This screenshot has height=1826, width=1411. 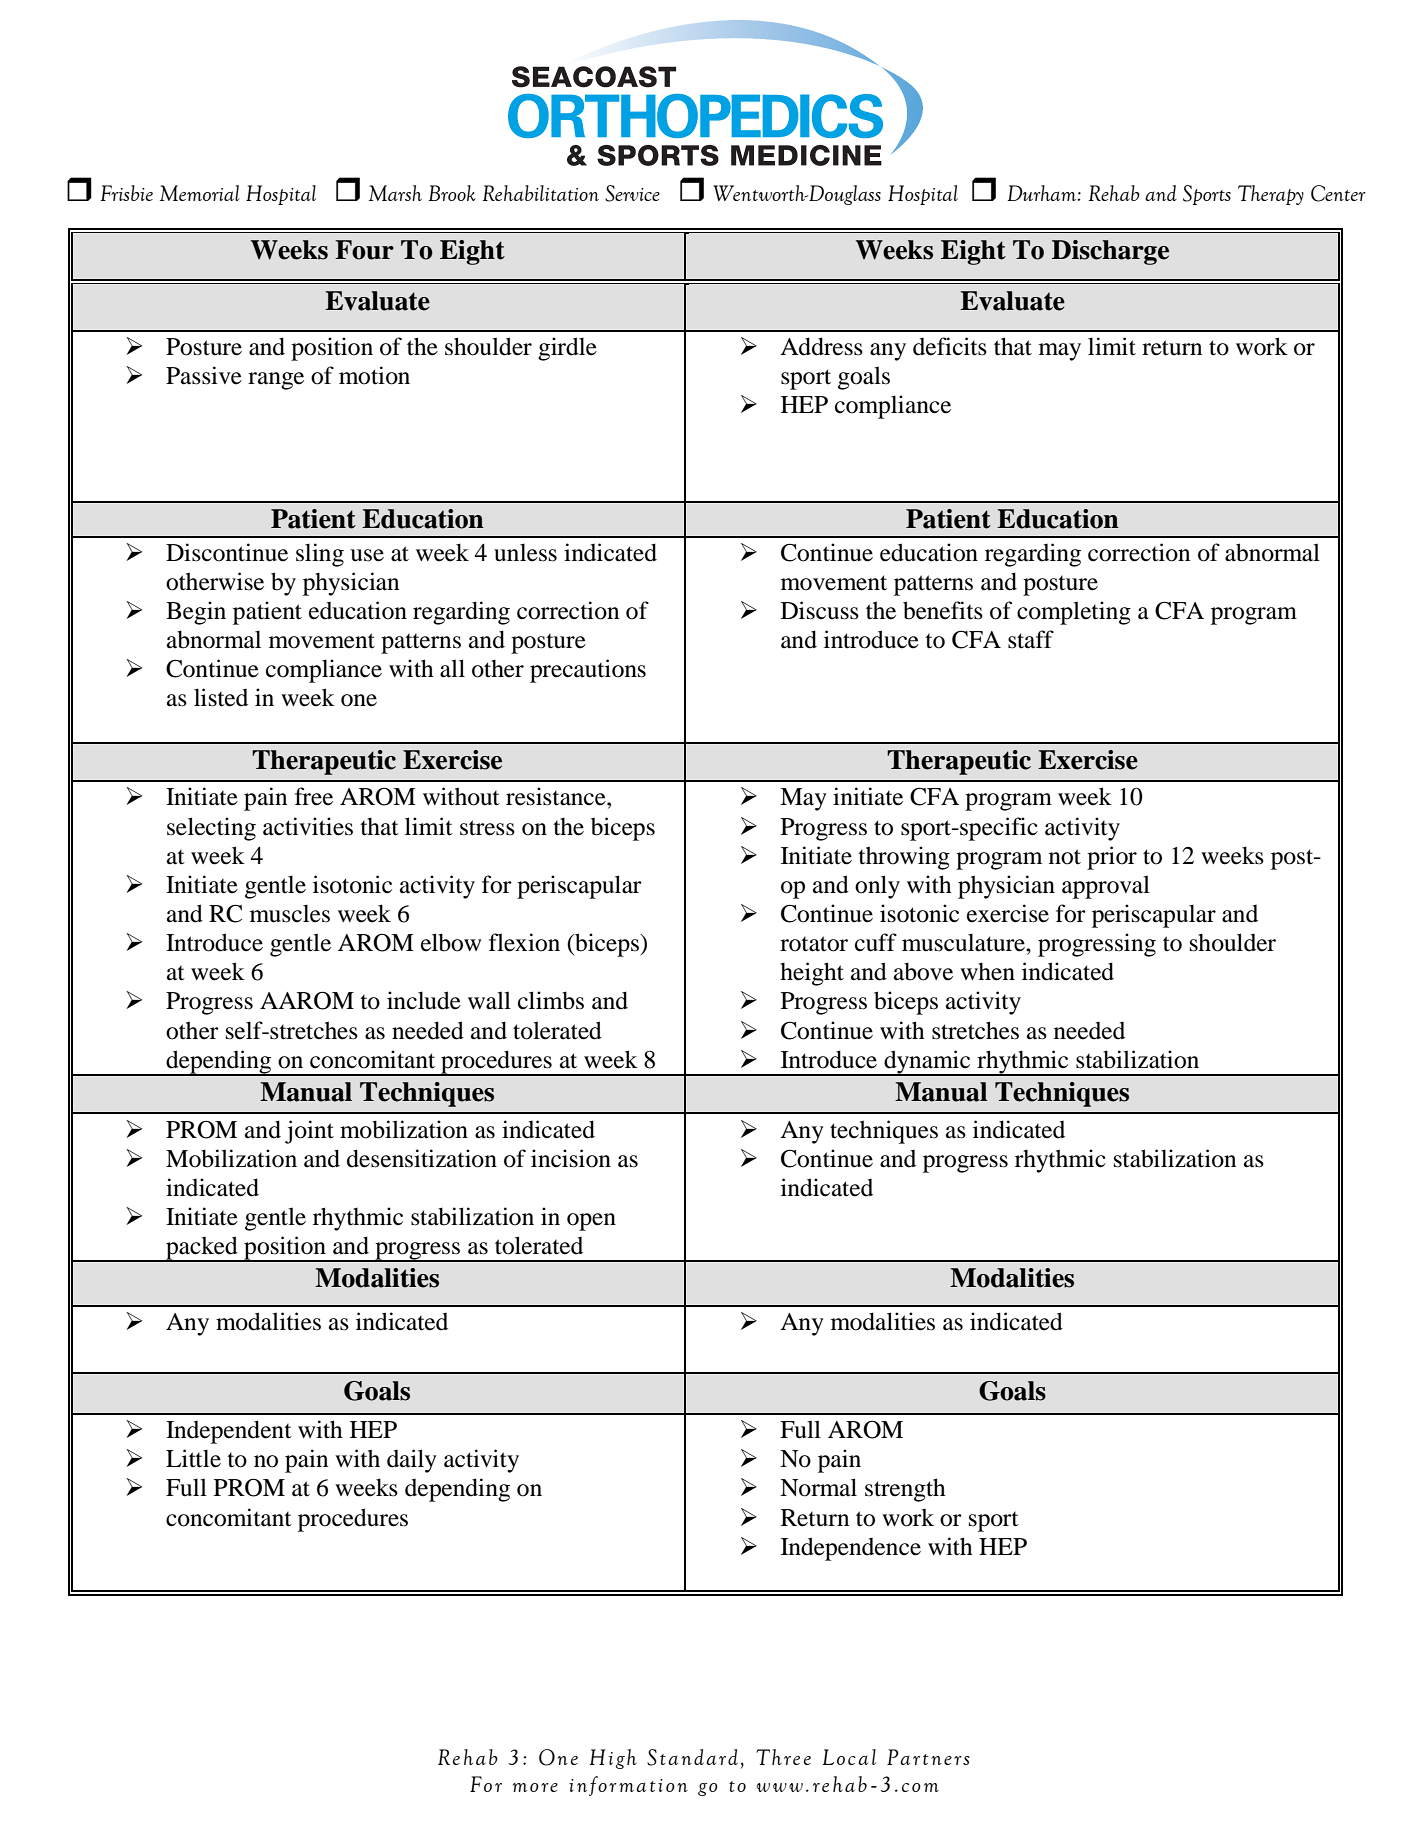 I want to click on activities, so click(x=308, y=826).
